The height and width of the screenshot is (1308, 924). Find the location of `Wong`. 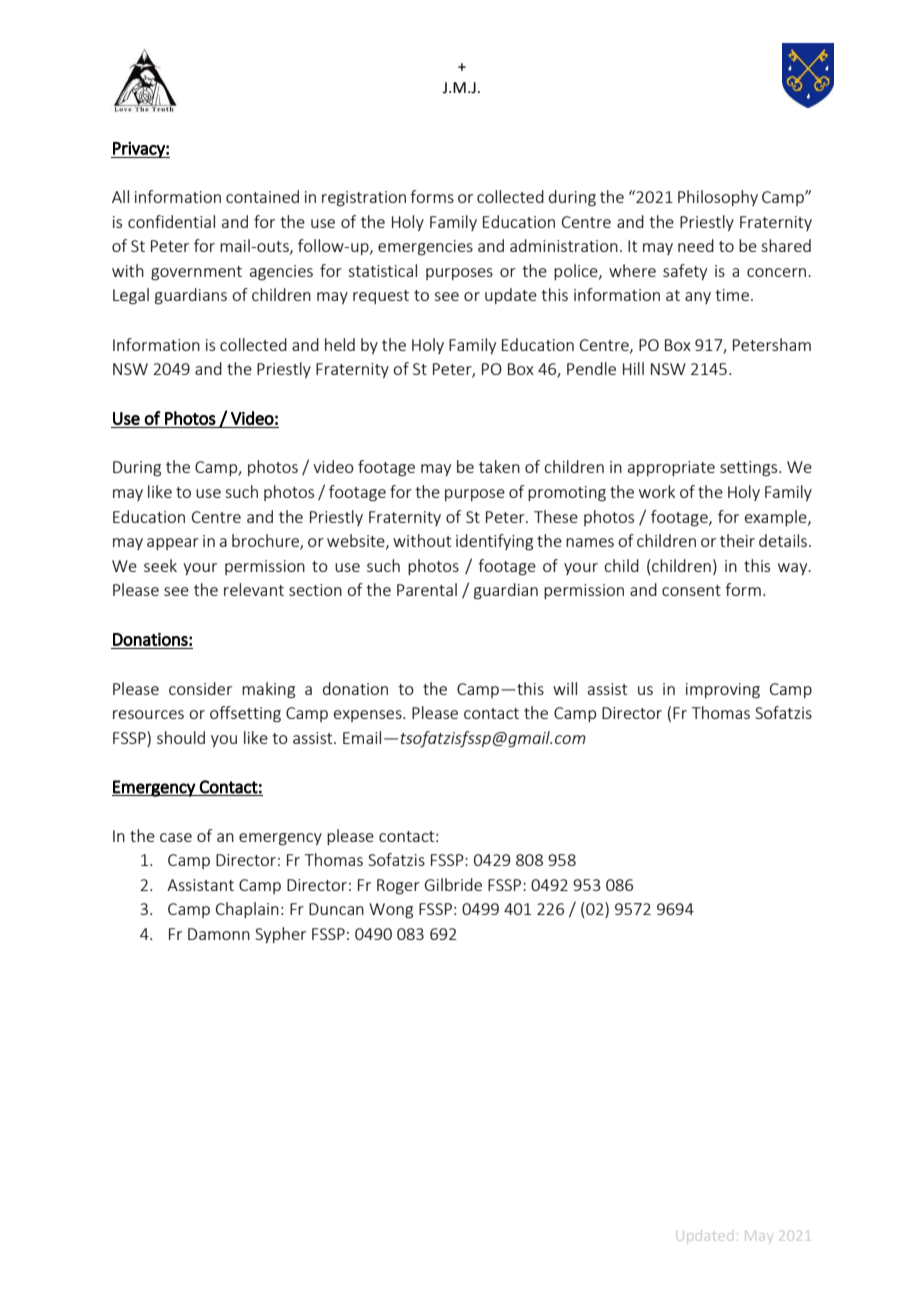

Wong is located at coordinates (391, 911).
